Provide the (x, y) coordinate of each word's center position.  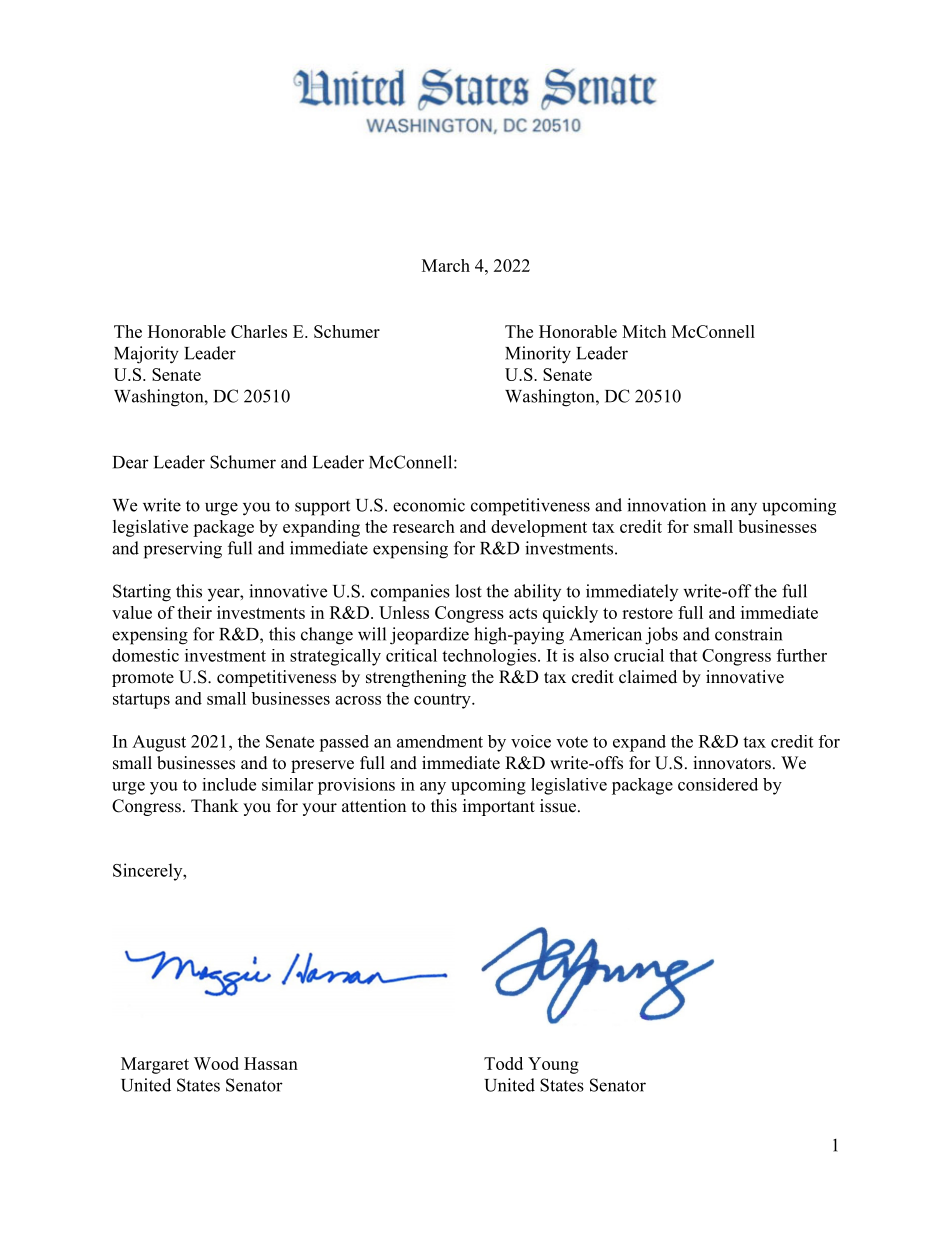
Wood (216, 1063)
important (499, 807)
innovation (666, 505)
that (683, 655)
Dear (131, 462)
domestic (145, 655)
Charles (259, 331)
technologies (489, 657)
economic (429, 505)
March (446, 265)
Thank (215, 805)
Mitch (644, 331)
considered (718, 784)
